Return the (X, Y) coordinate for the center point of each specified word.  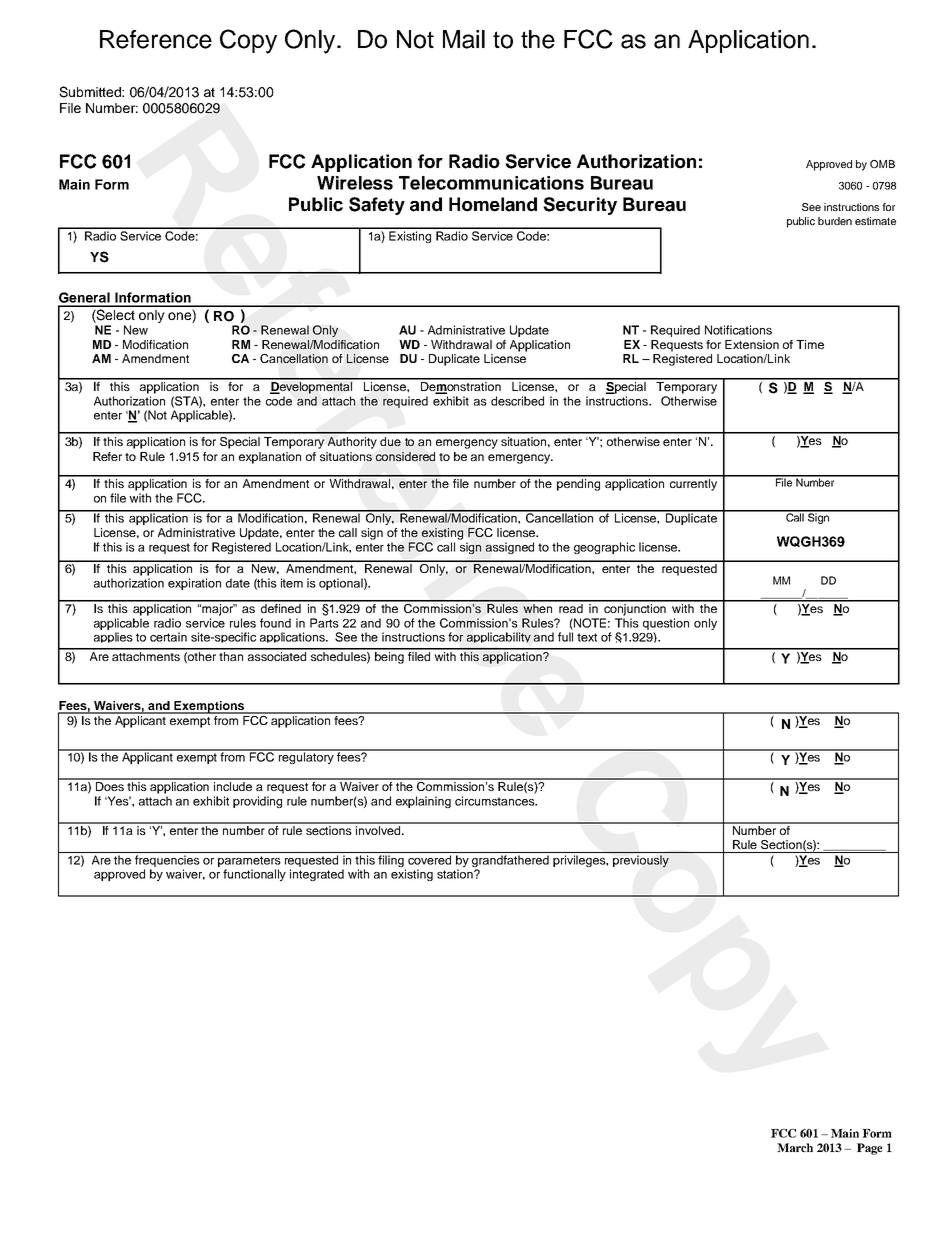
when (538, 607)
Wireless (355, 183)
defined (281, 607)
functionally (254, 875)
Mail (464, 39)
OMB (882, 164)
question (666, 624)
